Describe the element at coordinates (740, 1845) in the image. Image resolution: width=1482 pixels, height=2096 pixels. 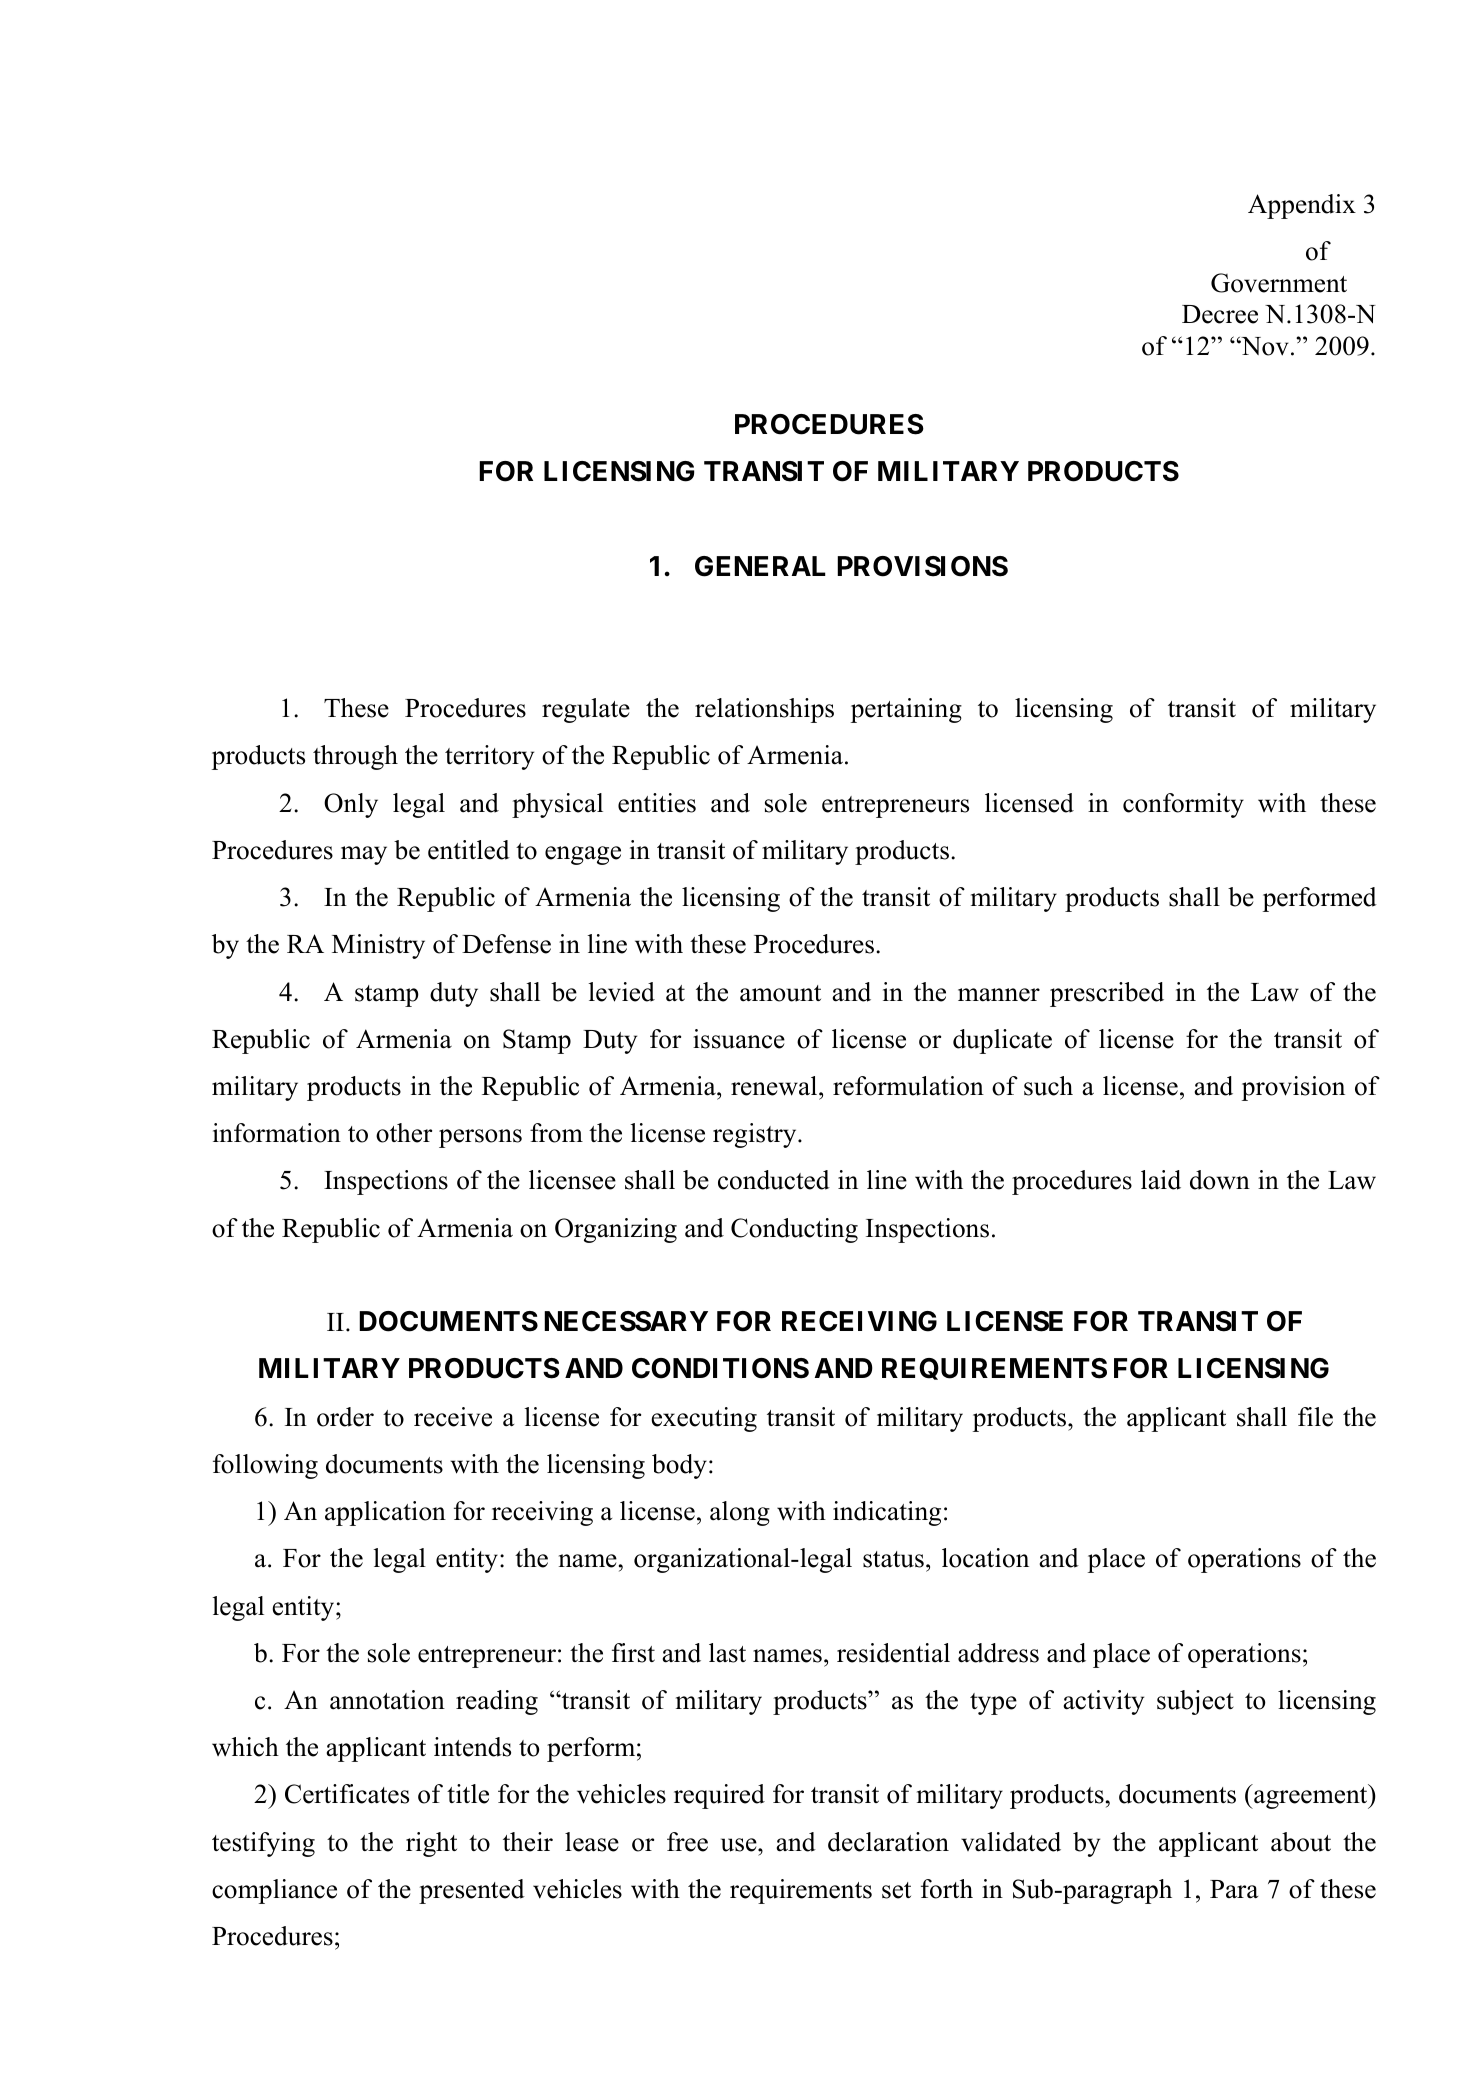
I see `use` at that location.
